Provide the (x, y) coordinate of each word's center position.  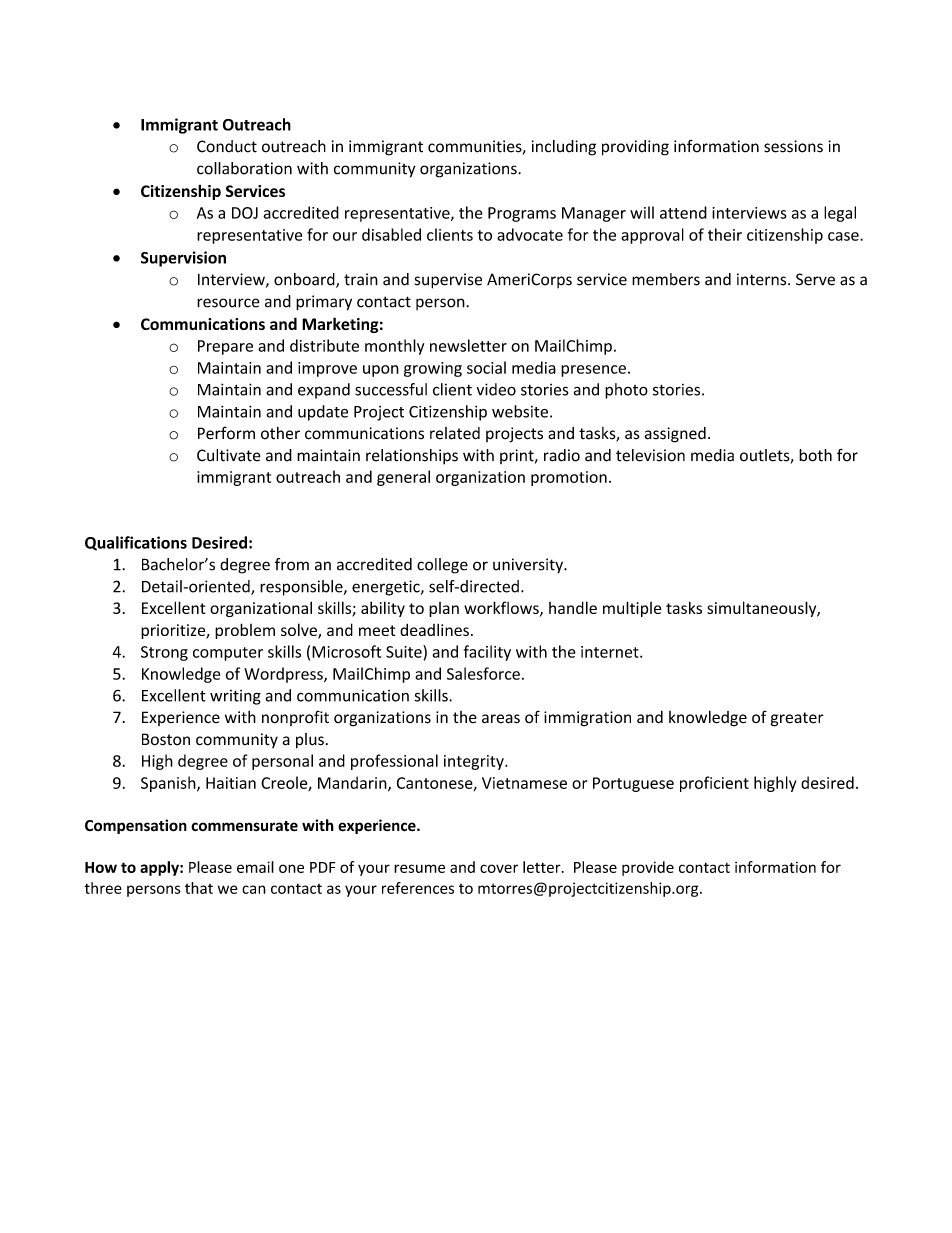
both (815, 455)
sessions (793, 146)
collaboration (244, 168)
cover (499, 868)
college (442, 566)
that (199, 888)
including (564, 148)
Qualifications (136, 543)
